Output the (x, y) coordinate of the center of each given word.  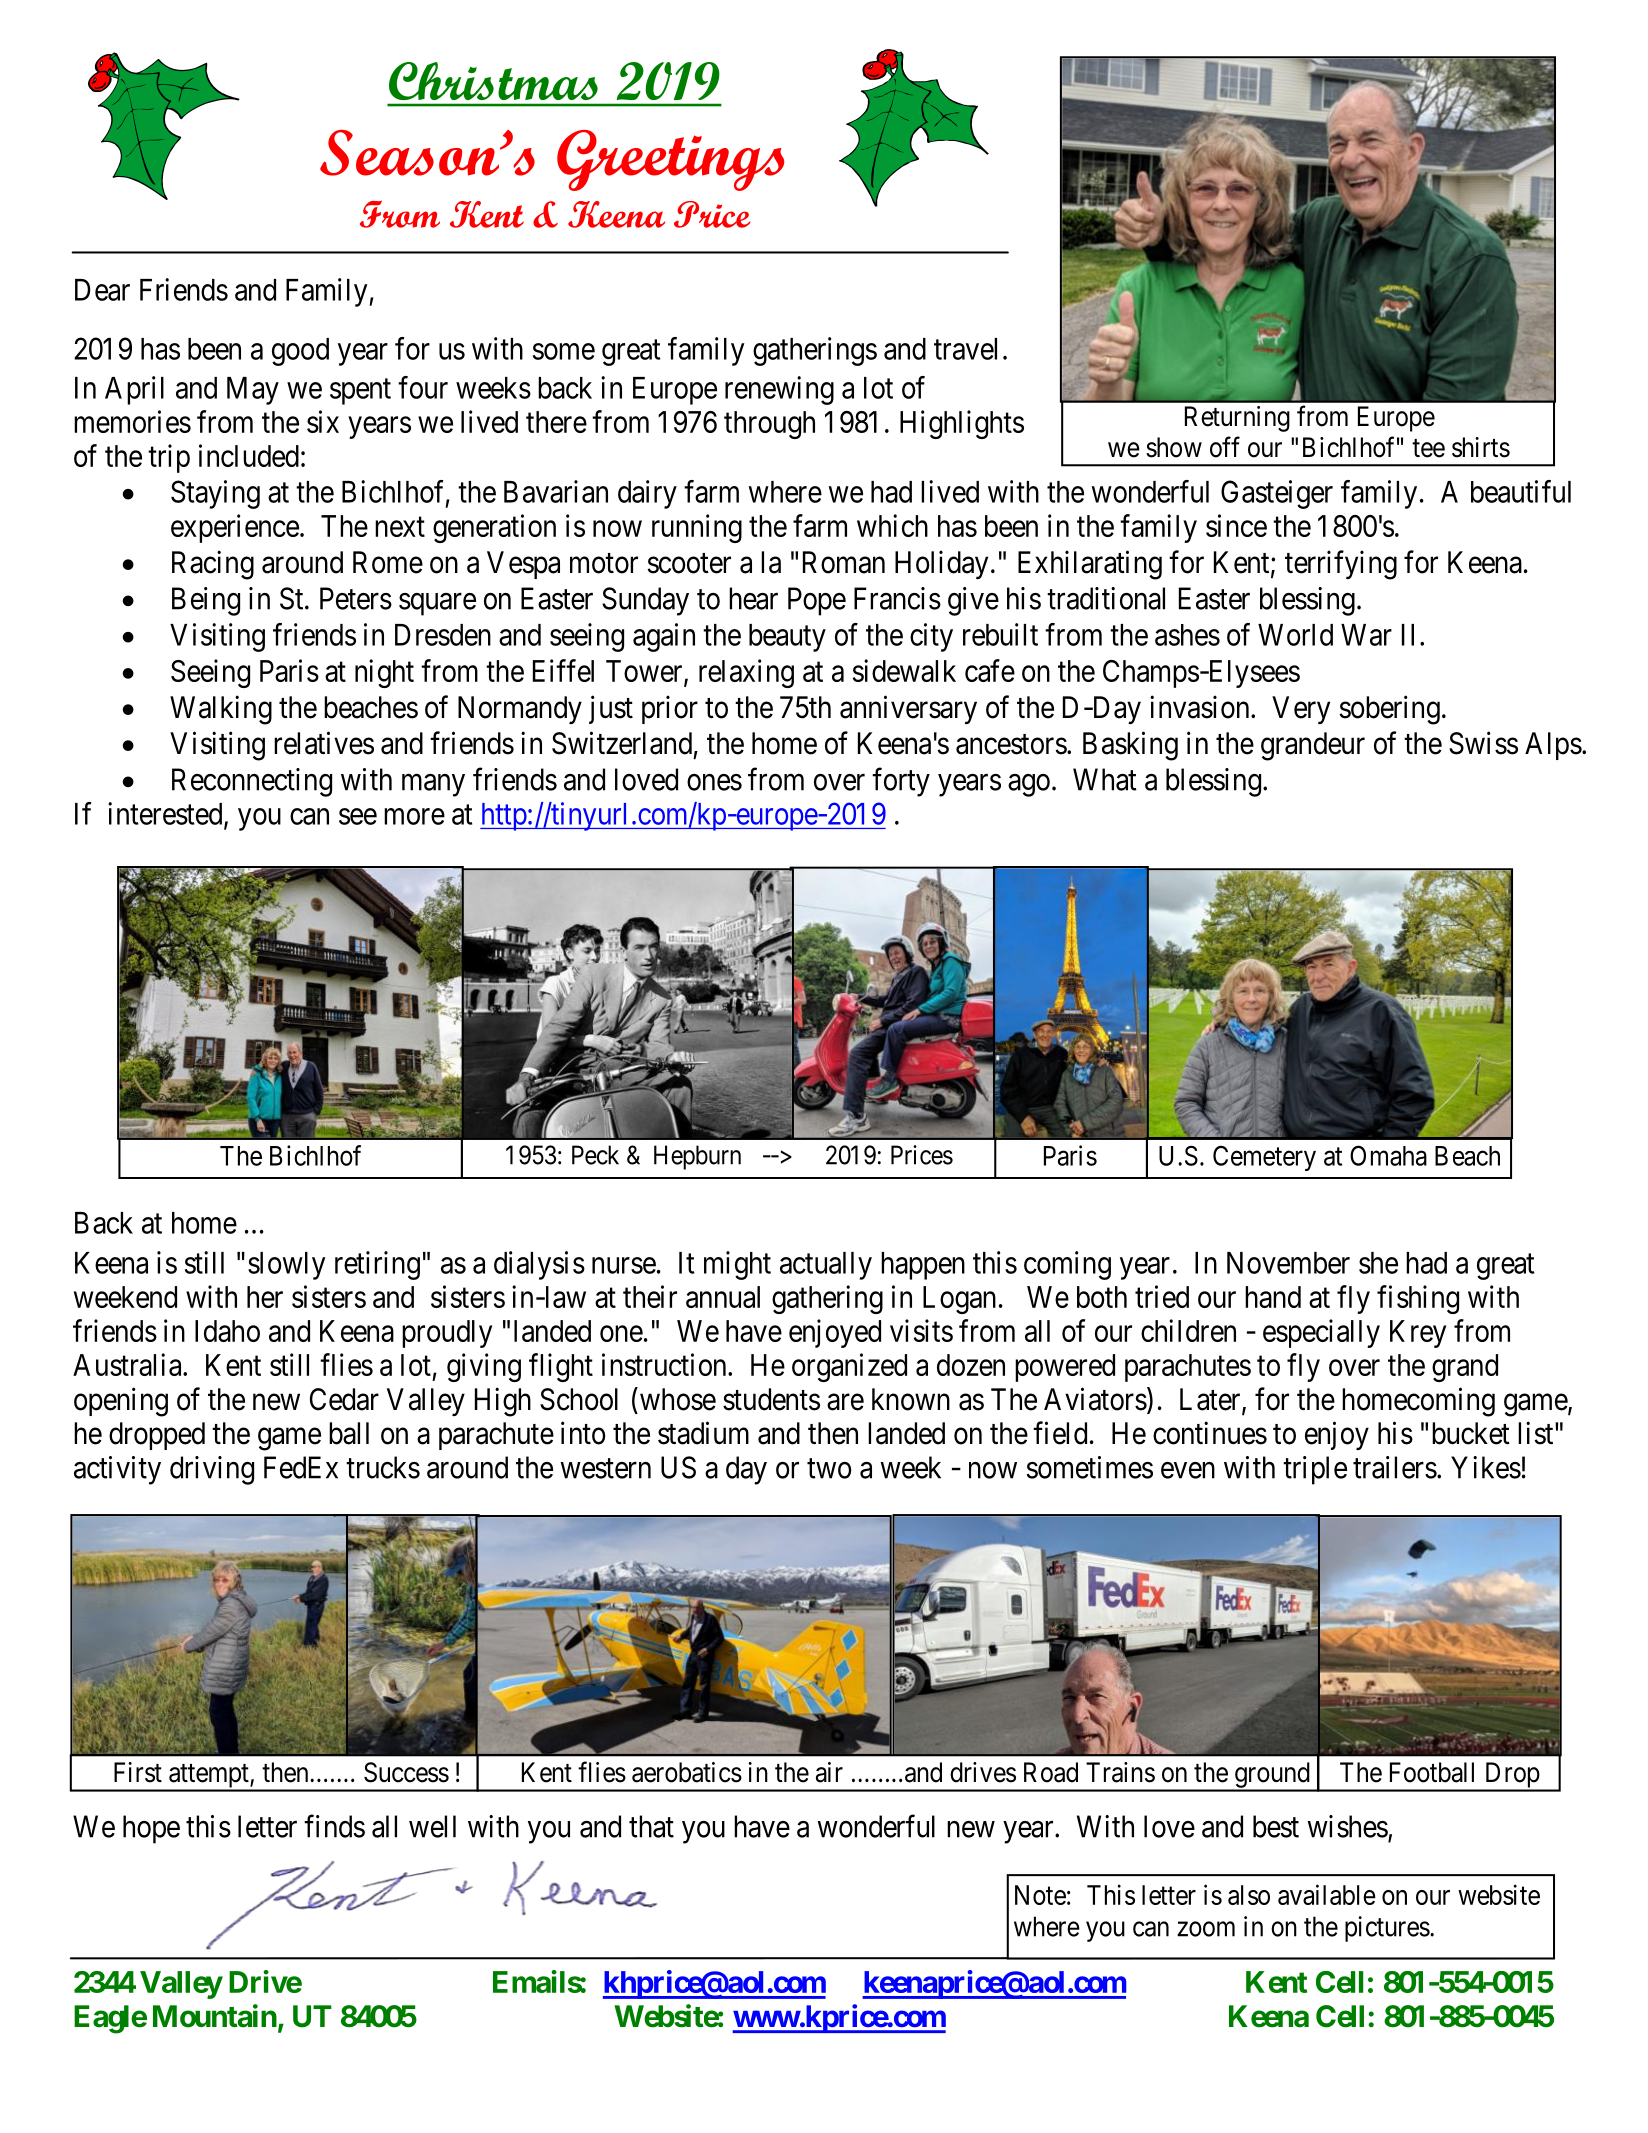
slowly (287, 1266)
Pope (817, 601)
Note (1040, 1895)
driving (212, 1470)
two (829, 1468)
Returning (1237, 419)
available (1327, 1894)
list (1537, 1433)
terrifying (1341, 565)
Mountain (215, 2016)
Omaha (1388, 1155)
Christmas (493, 81)
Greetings (670, 160)
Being (206, 601)
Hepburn (697, 1157)
